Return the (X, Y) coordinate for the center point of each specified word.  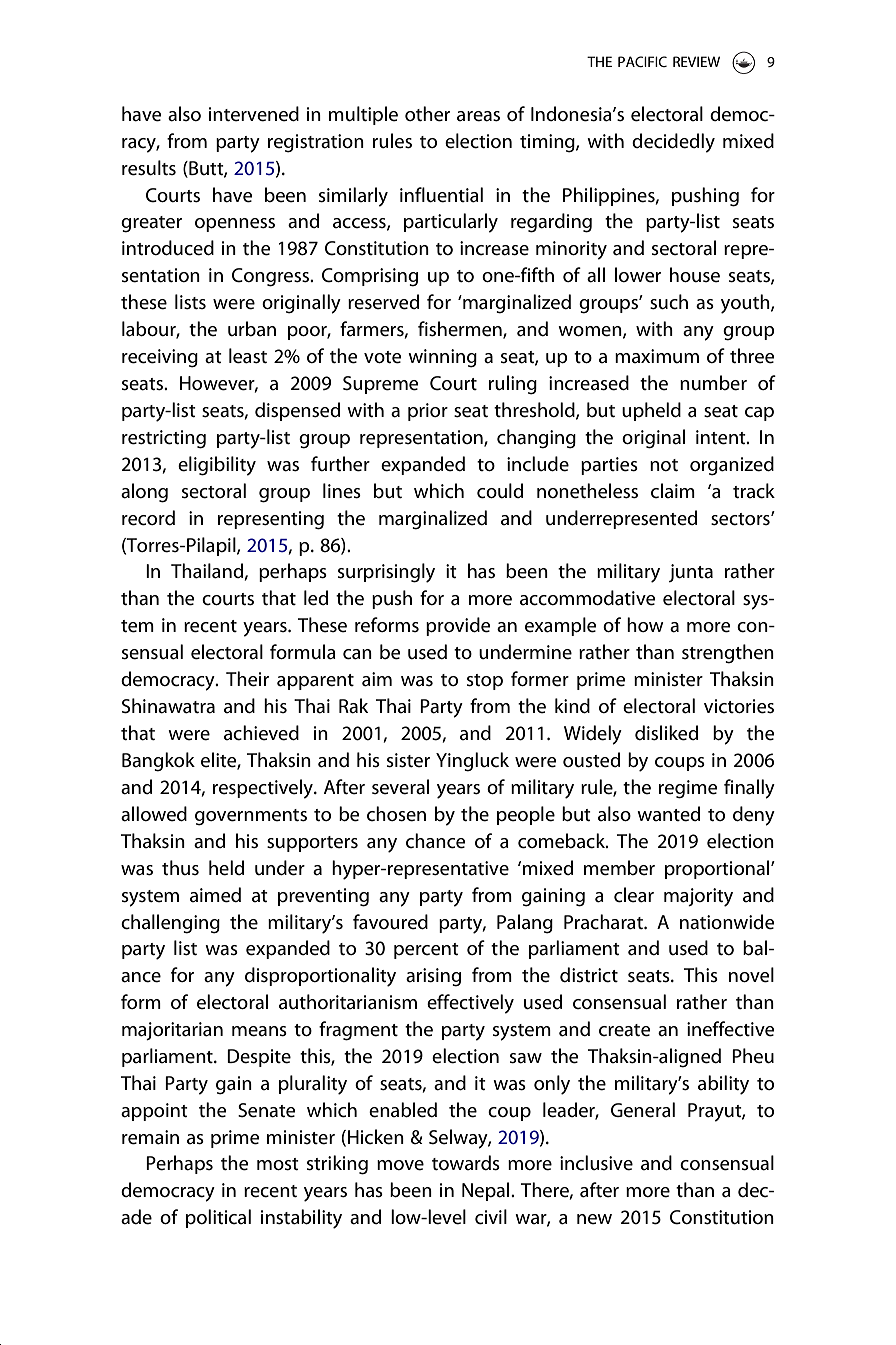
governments (251, 817)
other (427, 114)
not (664, 465)
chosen (396, 814)
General (643, 1110)
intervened (254, 114)
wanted (668, 814)
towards (466, 1163)
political (218, 1218)
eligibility (217, 466)
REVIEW (696, 61)
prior (428, 412)
